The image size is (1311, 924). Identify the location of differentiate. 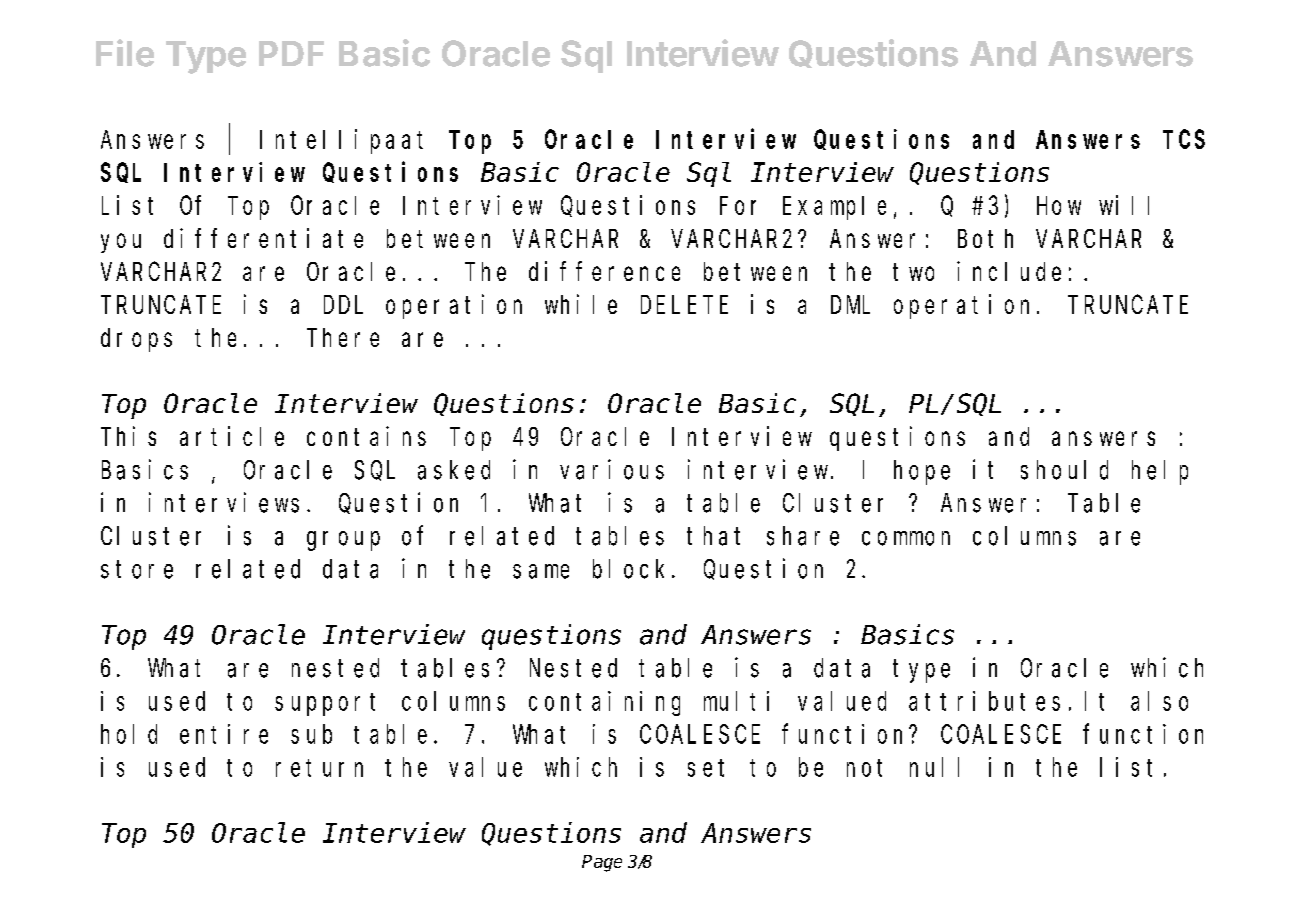
(263, 238).
